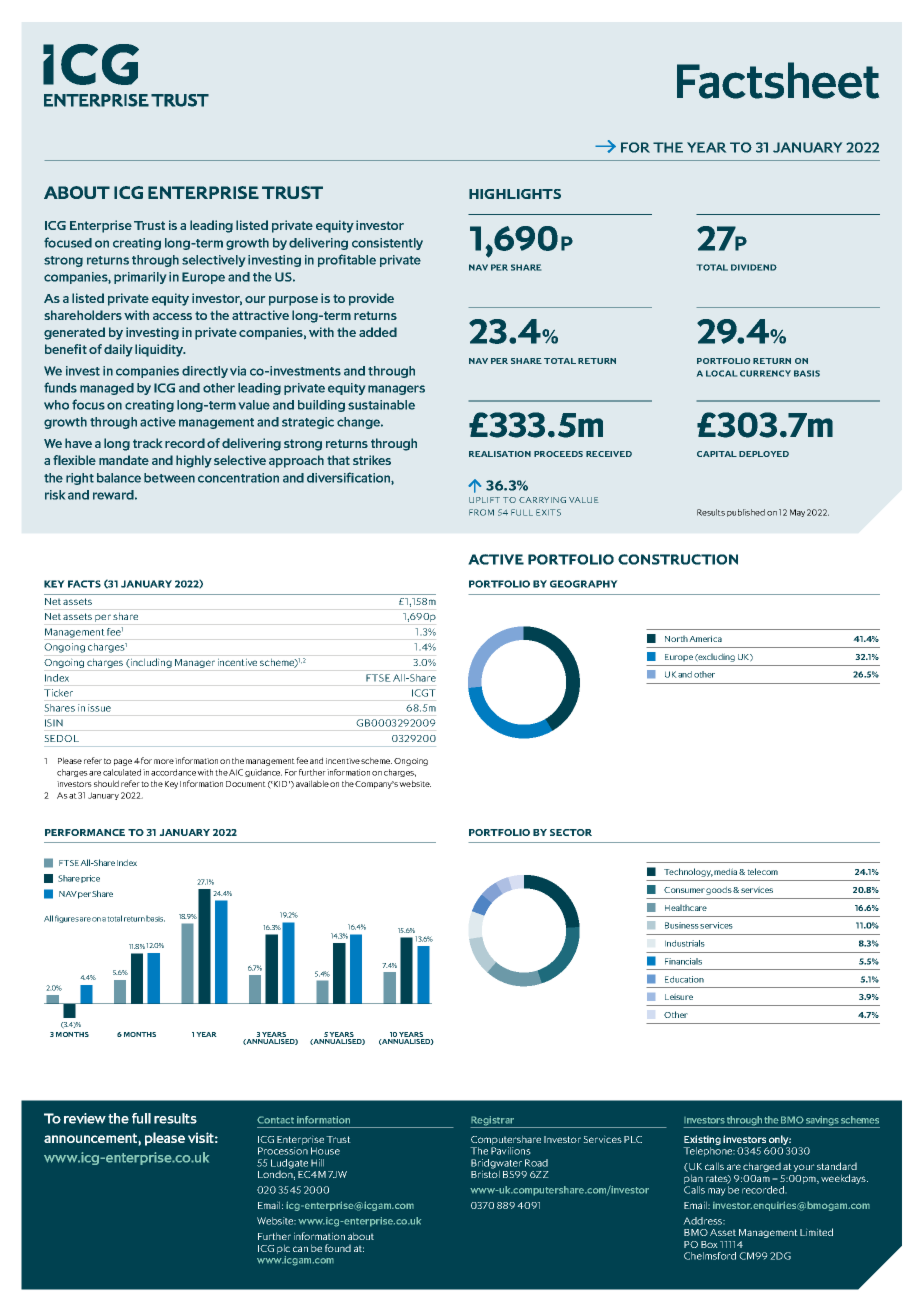  What do you see at coordinates (485, 1173) in the document?
I see `Bristol` at bounding box center [485, 1173].
